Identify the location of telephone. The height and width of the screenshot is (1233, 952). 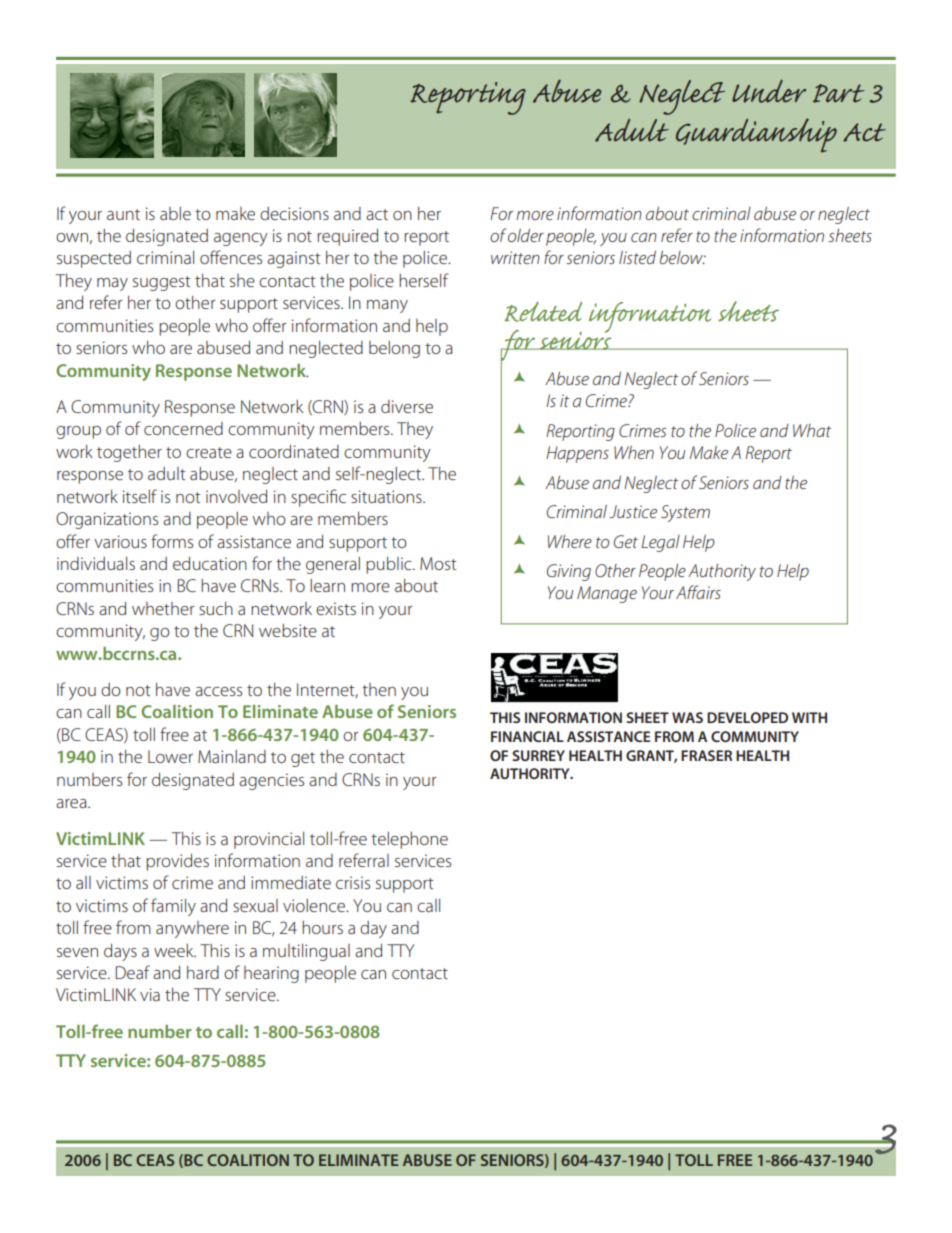
(409, 840).
